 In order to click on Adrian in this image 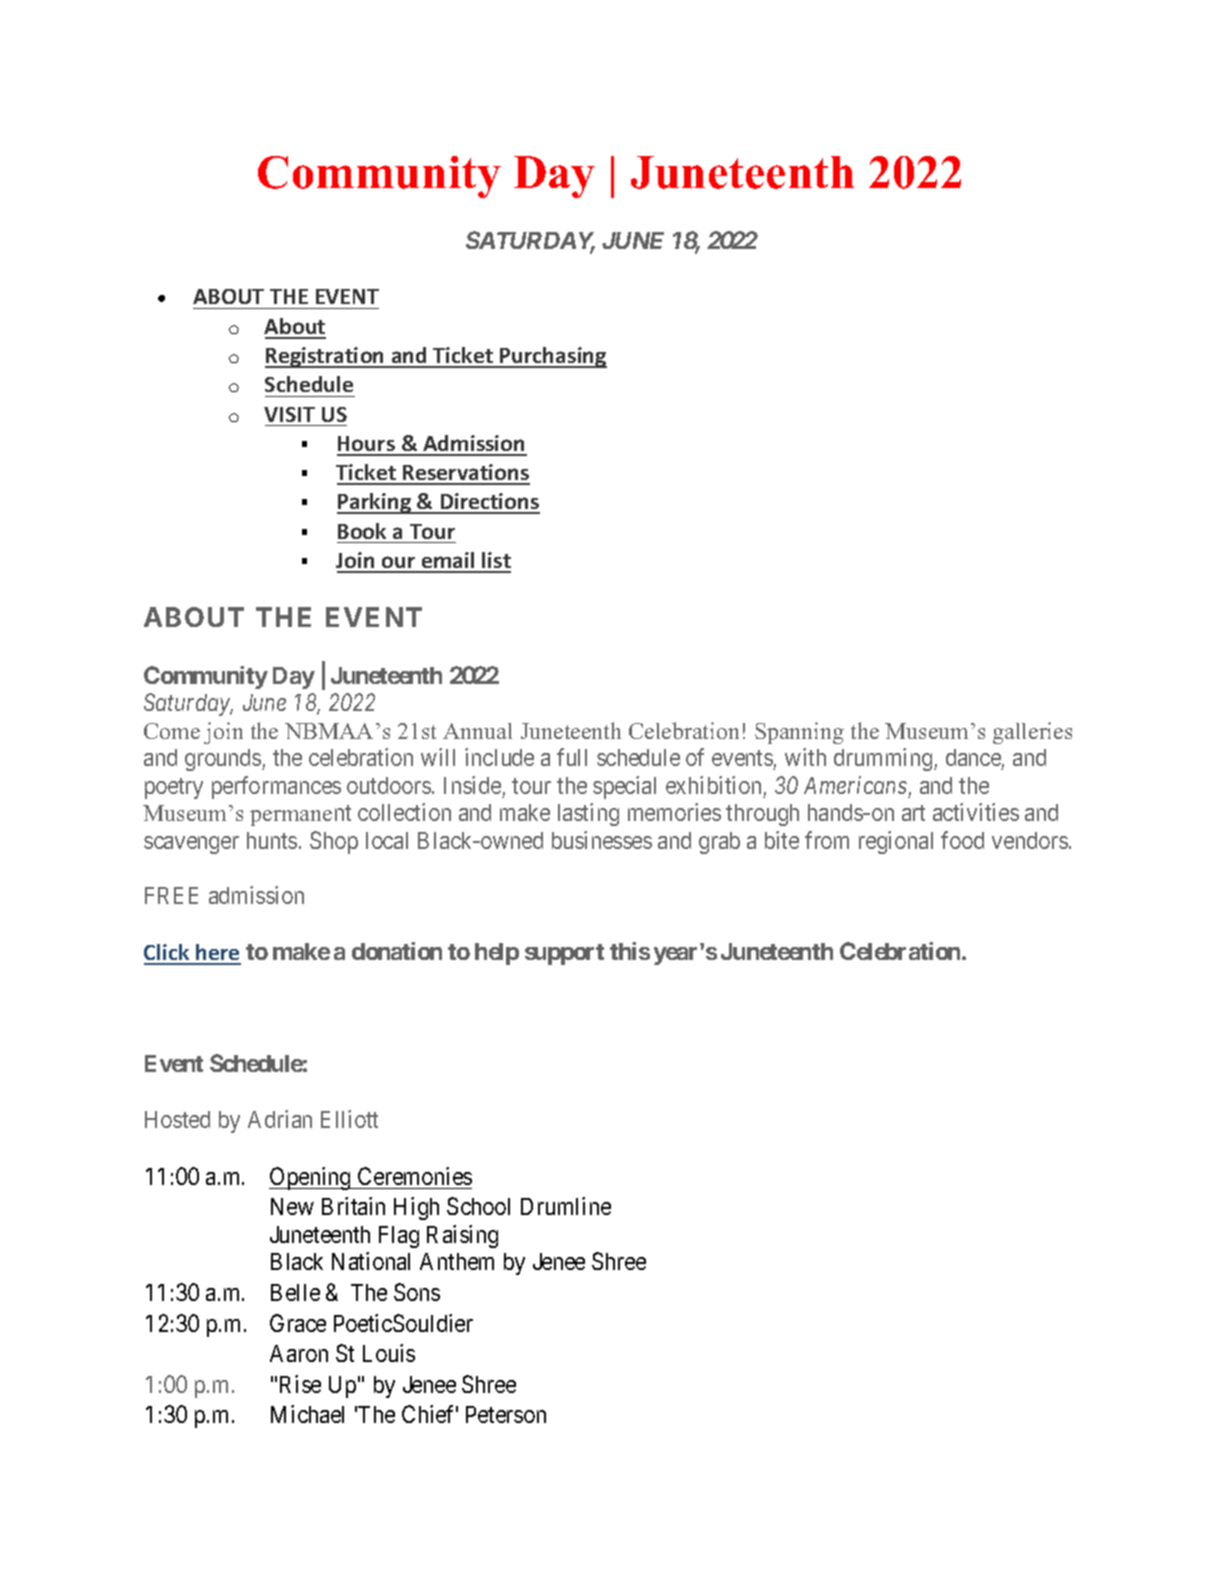, I will do `click(280, 1119)`.
